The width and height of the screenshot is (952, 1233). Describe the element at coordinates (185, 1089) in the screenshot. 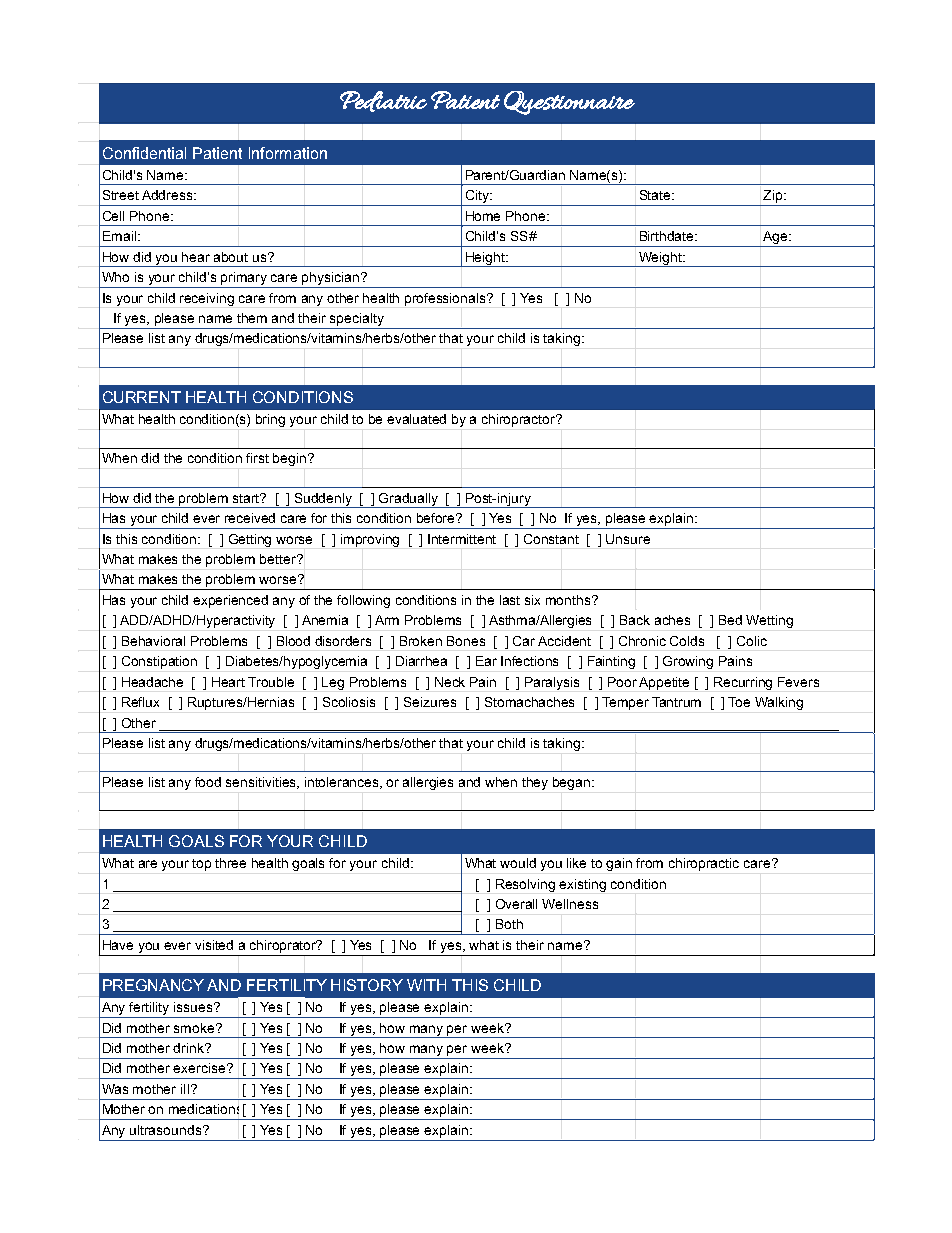

I see `ill` at that location.
